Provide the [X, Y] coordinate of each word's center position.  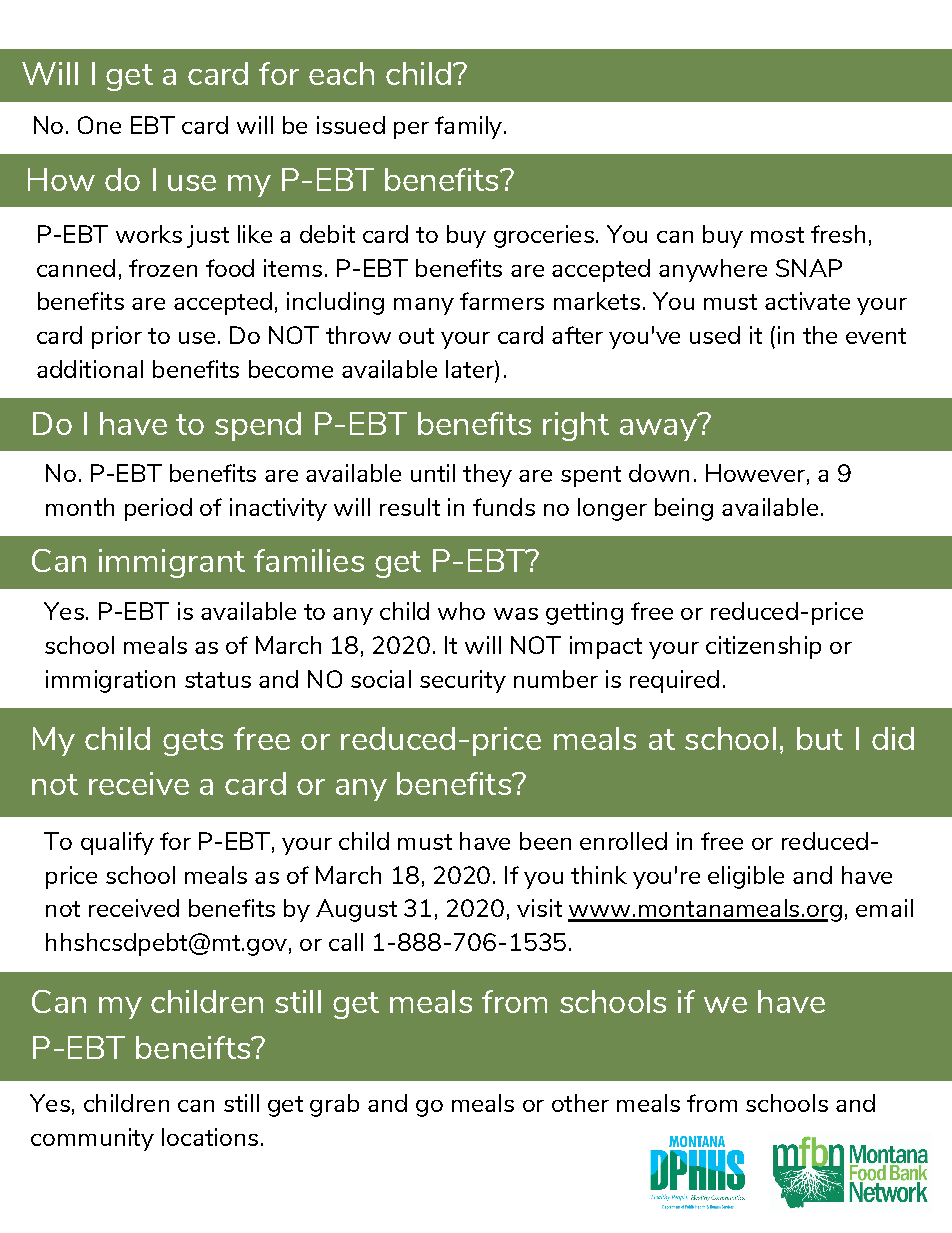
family [468, 127]
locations [210, 1137]
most [777, 235]
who [461, 611]
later [471, 369]
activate [807, 301]
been [545, 841]
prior [117, 337]
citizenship [763, 647]
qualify [117, 843]
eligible [746, 877]
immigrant [172, 563]
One [99, 125]
